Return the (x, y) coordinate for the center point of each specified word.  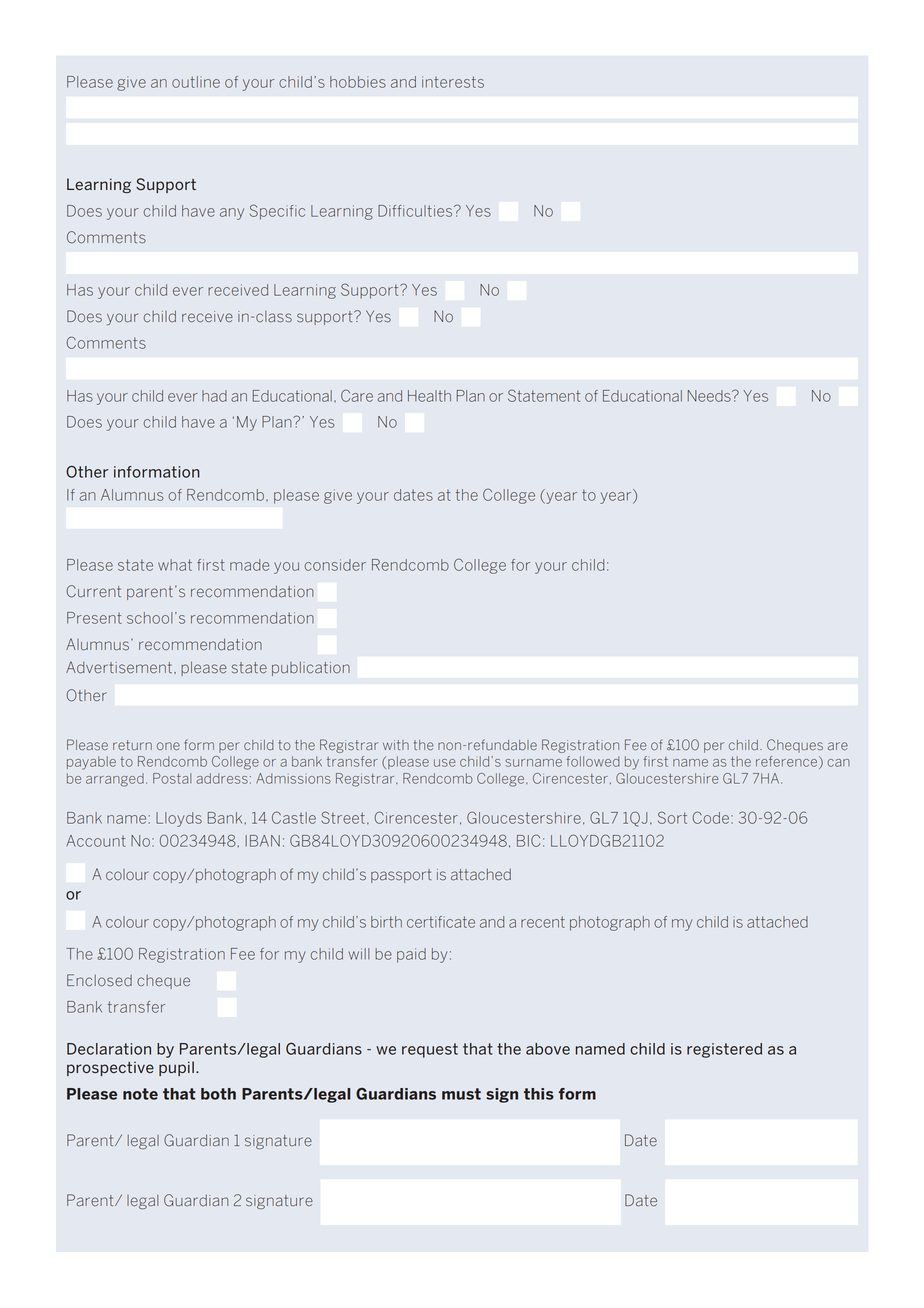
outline (196, 82)
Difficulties (416, 211)
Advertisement (119, 667)
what (175, 565)
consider (335, 565)
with (396, 745)
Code (710, 817)
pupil (176, 1068)
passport (401, 876)
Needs (710, 396)
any (232, 214)
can (838, 763)
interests (453, 82)
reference (786, 761)
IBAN (262, 841)
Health (429, 396)
